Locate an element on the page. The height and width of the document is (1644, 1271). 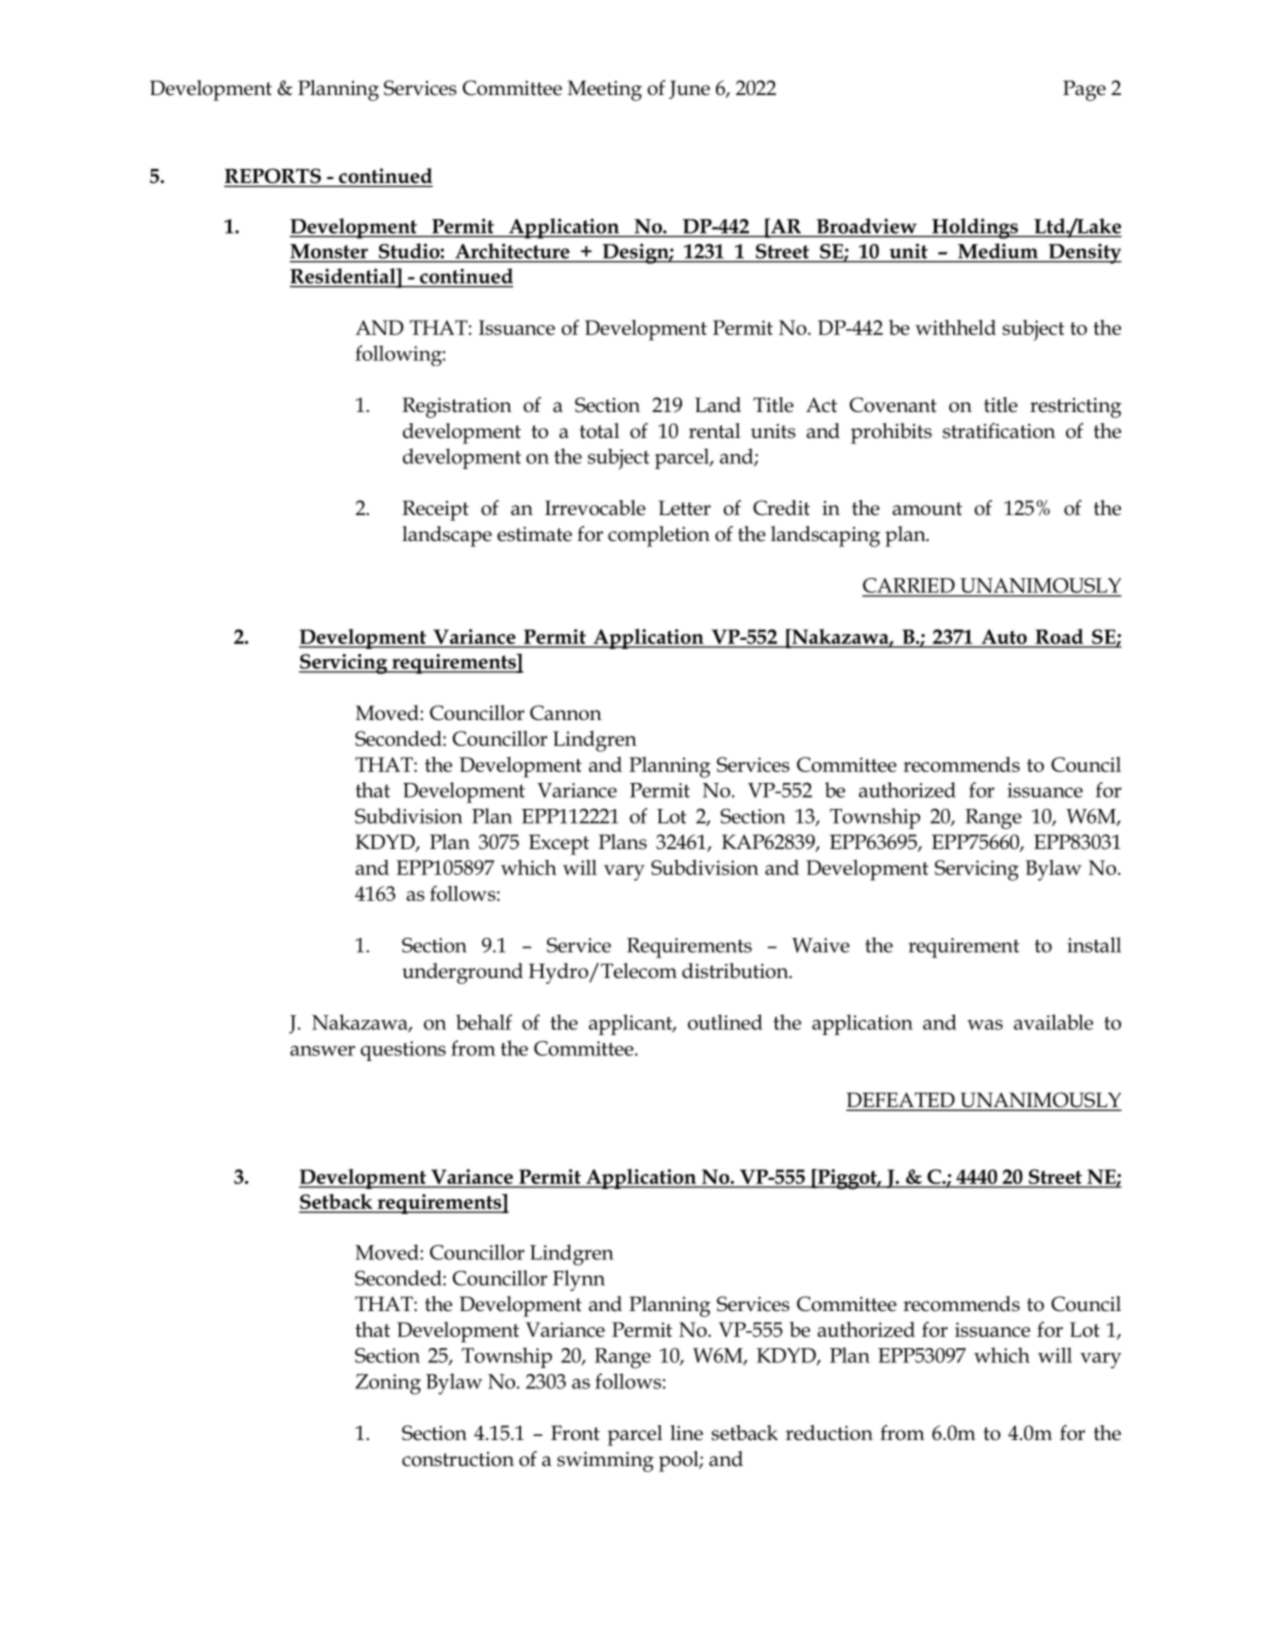
June is located at coordinates (689, 89).
